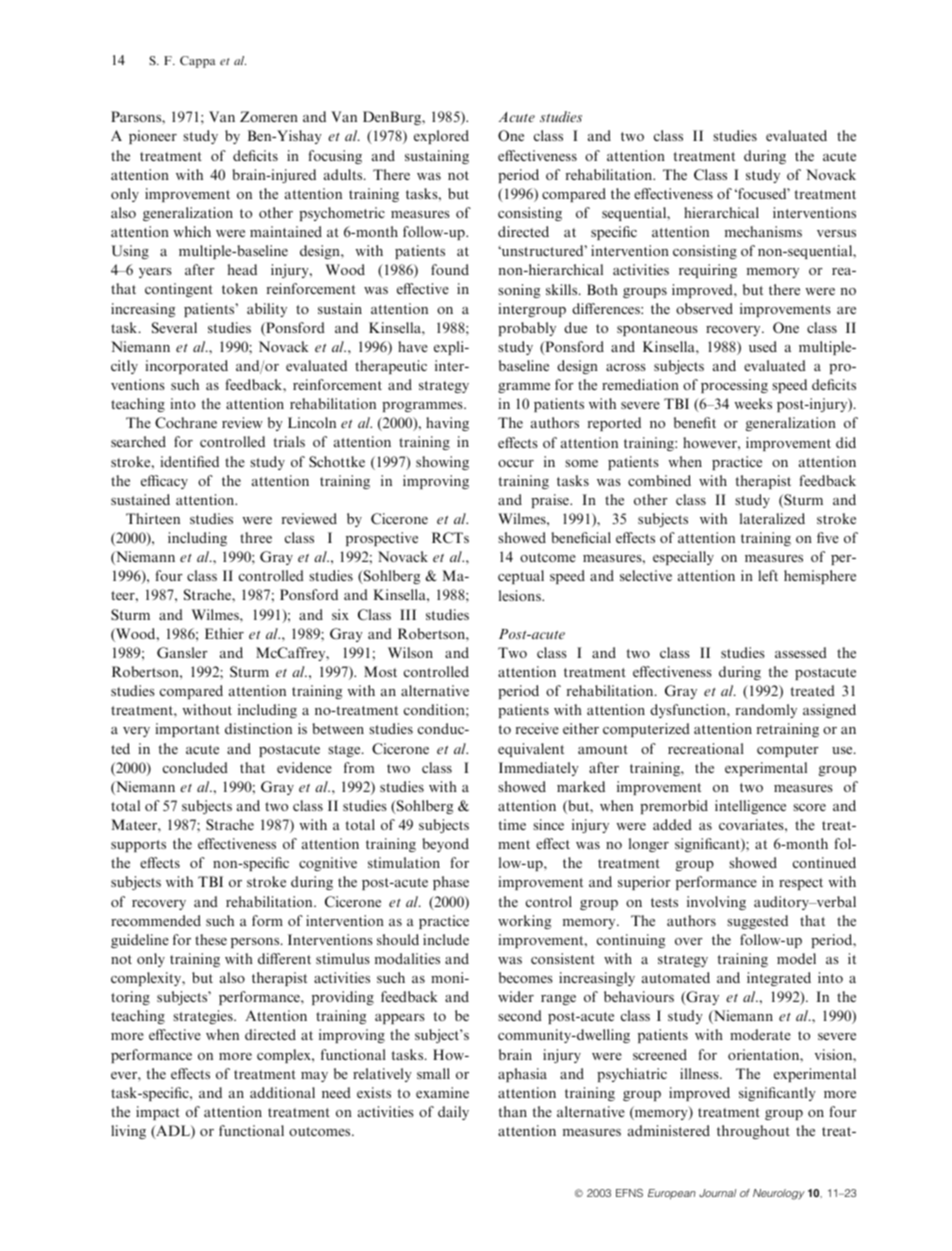 This document has height=1251, width=952. I want to click on supports, so click(138, 846).
